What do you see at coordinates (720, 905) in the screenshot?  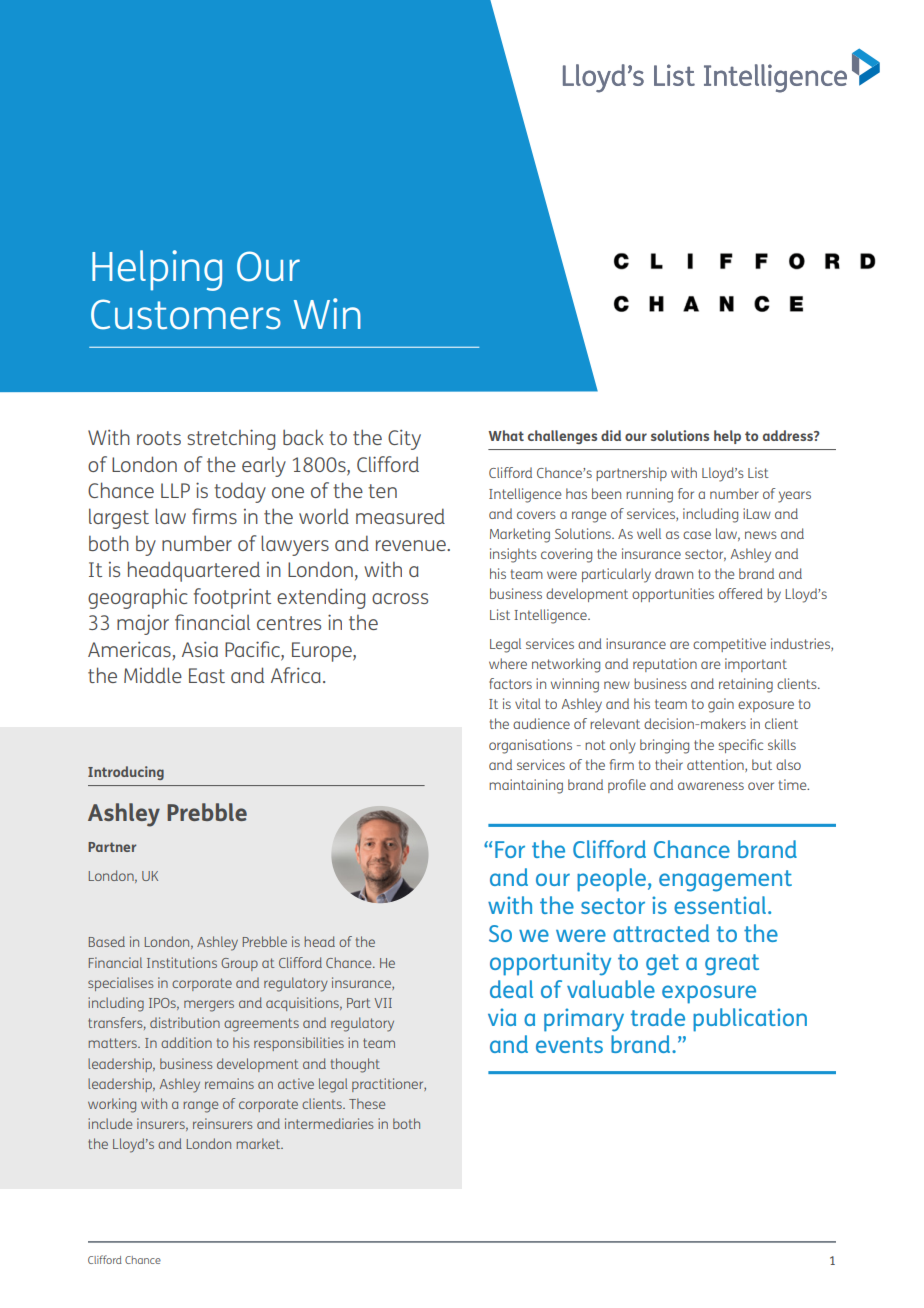 I see `essential` at bounding box center [720, 905].
